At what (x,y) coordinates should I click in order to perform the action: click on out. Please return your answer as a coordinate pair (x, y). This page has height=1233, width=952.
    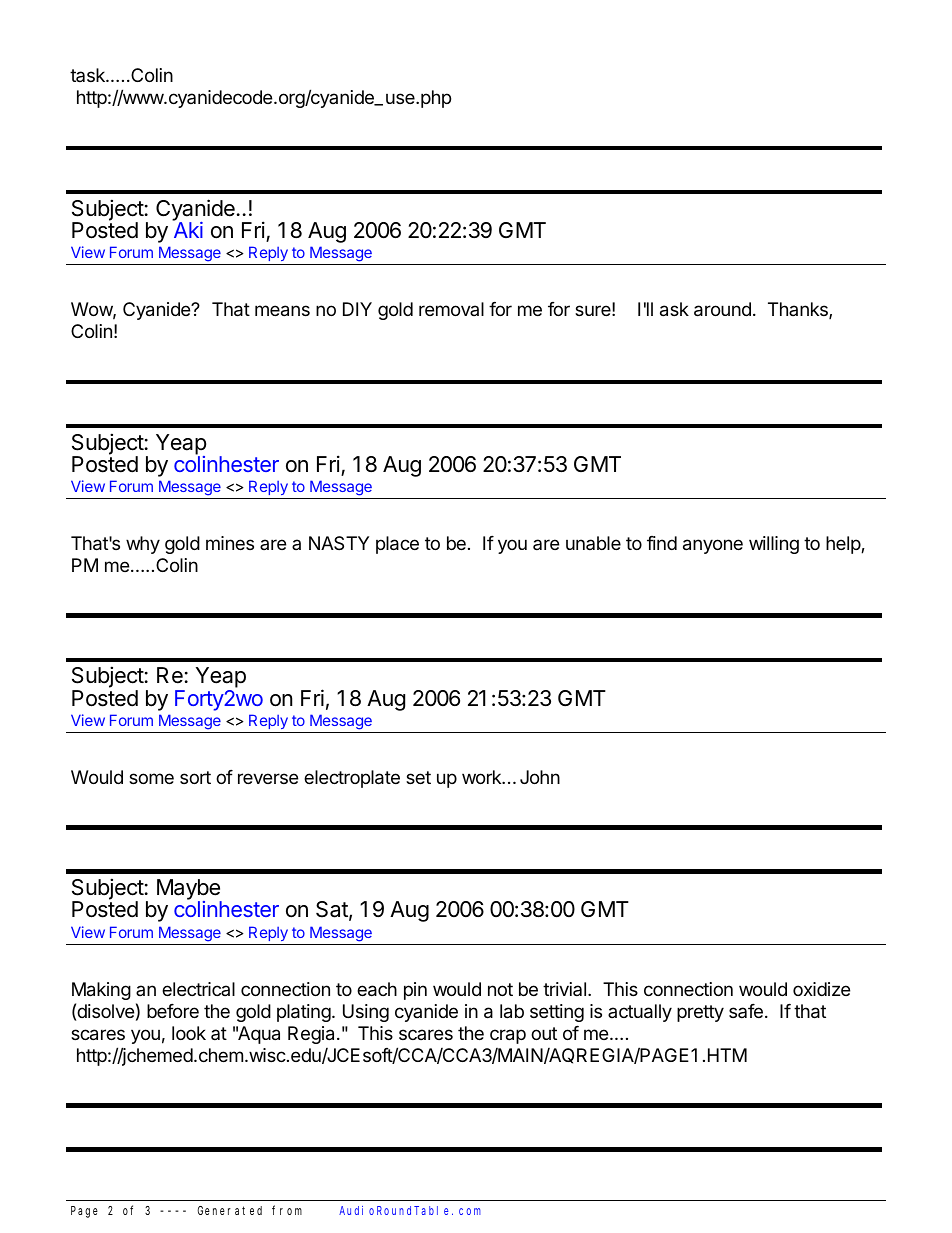
    Looking at the image, I should click on (544, 1033).
